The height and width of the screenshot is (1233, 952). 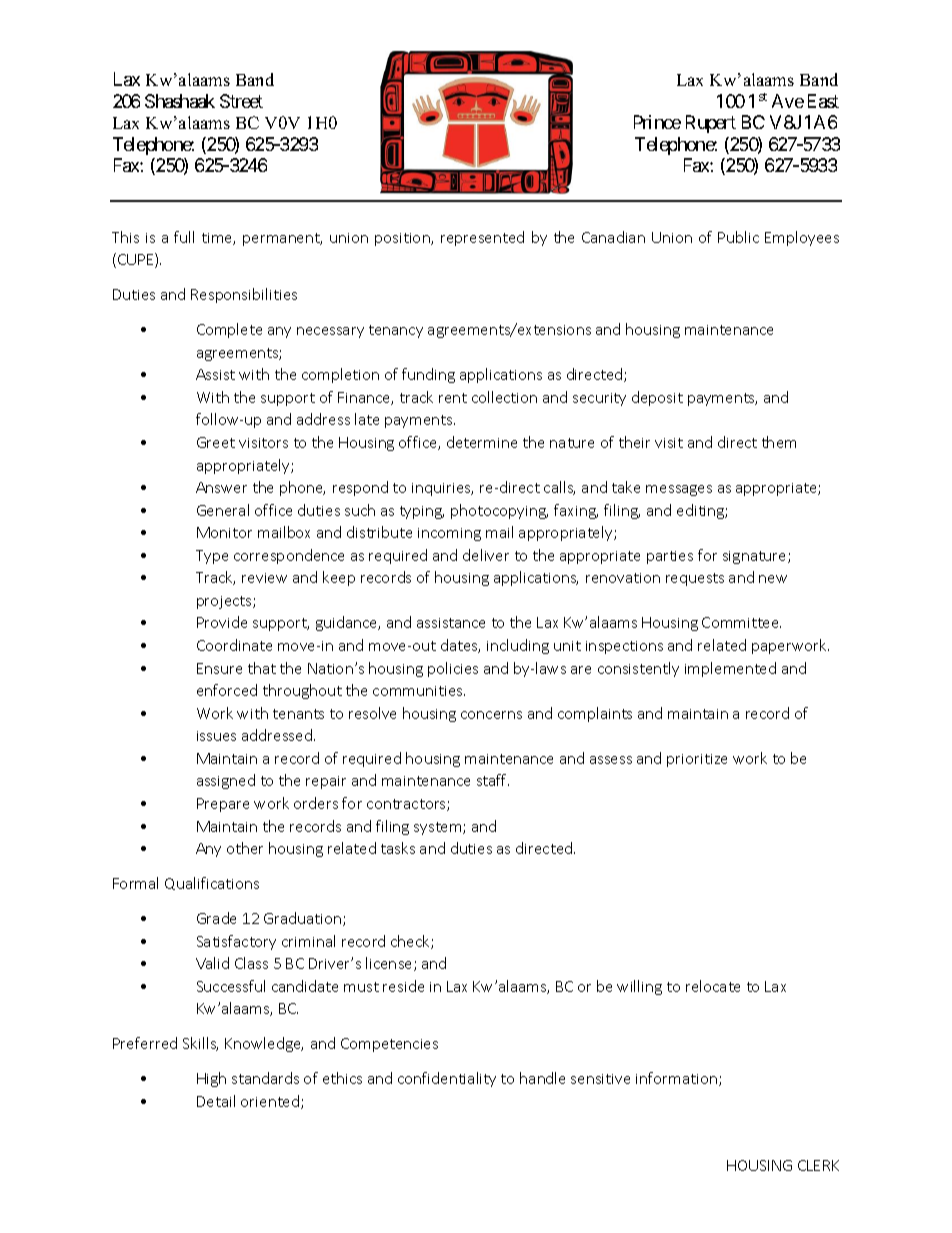 What do you see at coordinates (221, 487) in the screenshot?
I see `Answer` at bounding box center [221, 487].
